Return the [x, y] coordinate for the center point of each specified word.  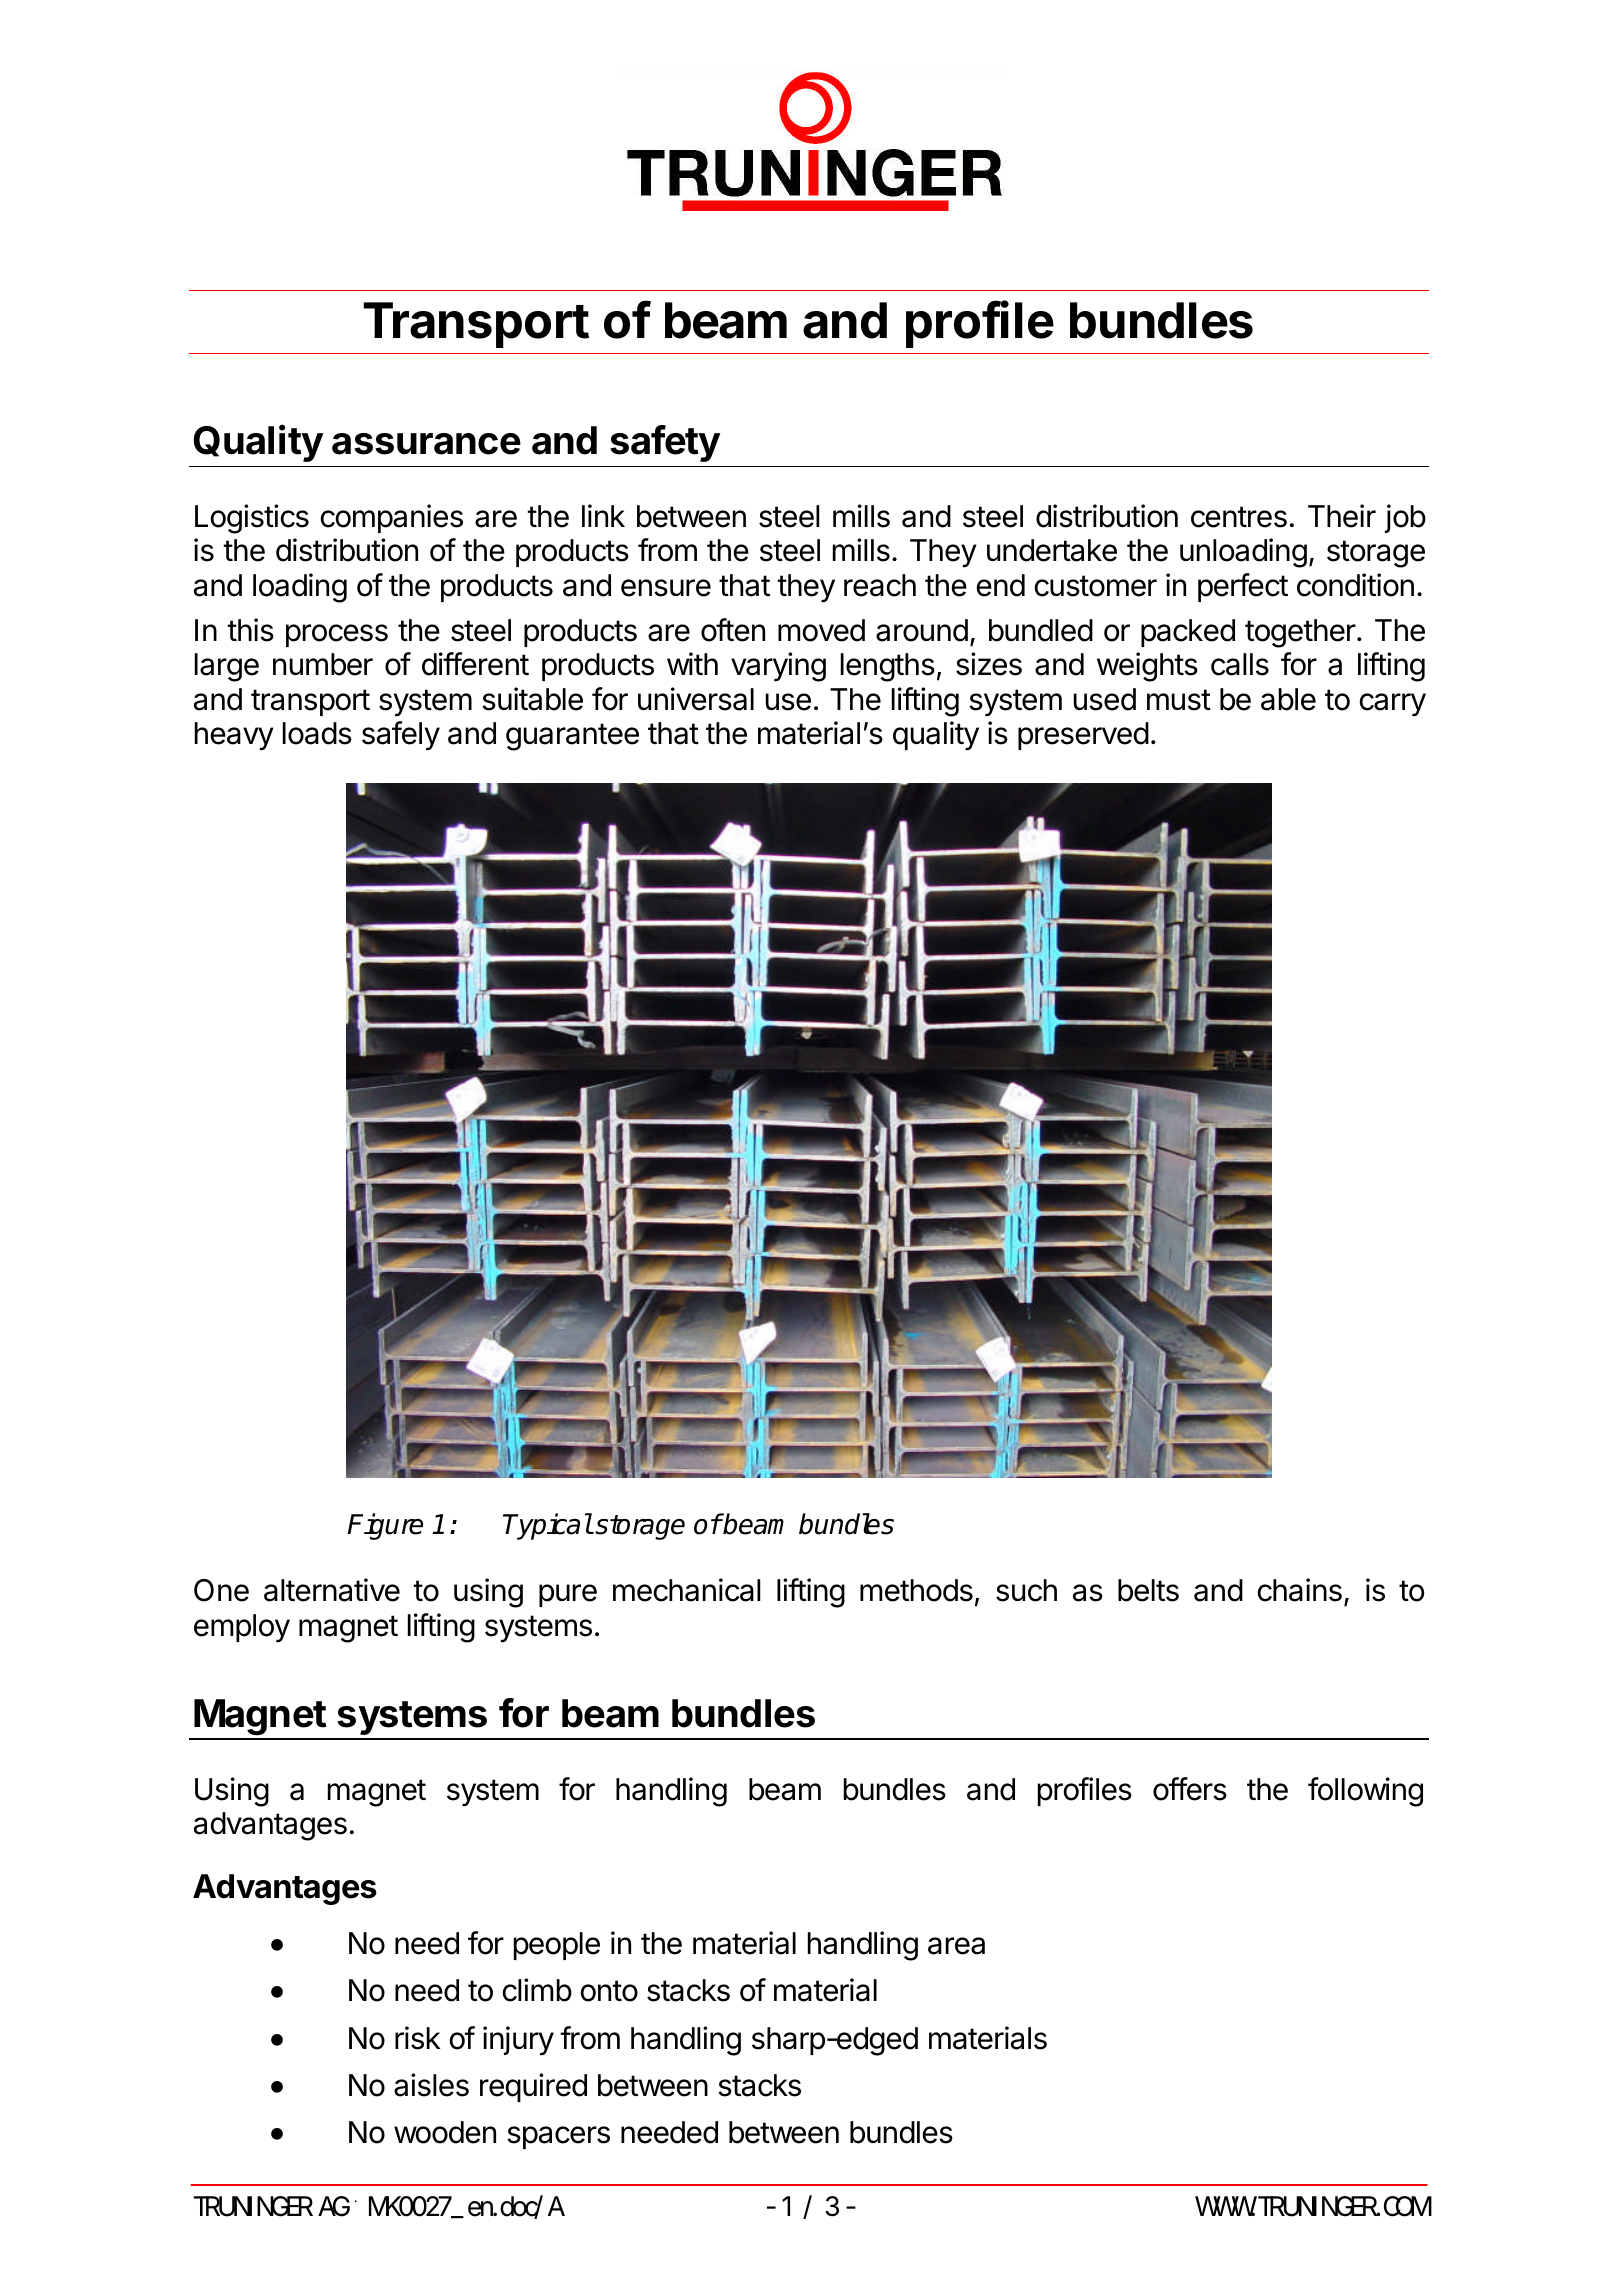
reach [880, 585]
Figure [385, 1526]
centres [1239, 517]
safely [401, 736]
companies [392, 518]
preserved [1083, 736]
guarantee [572, 737]
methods [916, 1590]
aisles [431, 2085]
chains [1300, 1590]
